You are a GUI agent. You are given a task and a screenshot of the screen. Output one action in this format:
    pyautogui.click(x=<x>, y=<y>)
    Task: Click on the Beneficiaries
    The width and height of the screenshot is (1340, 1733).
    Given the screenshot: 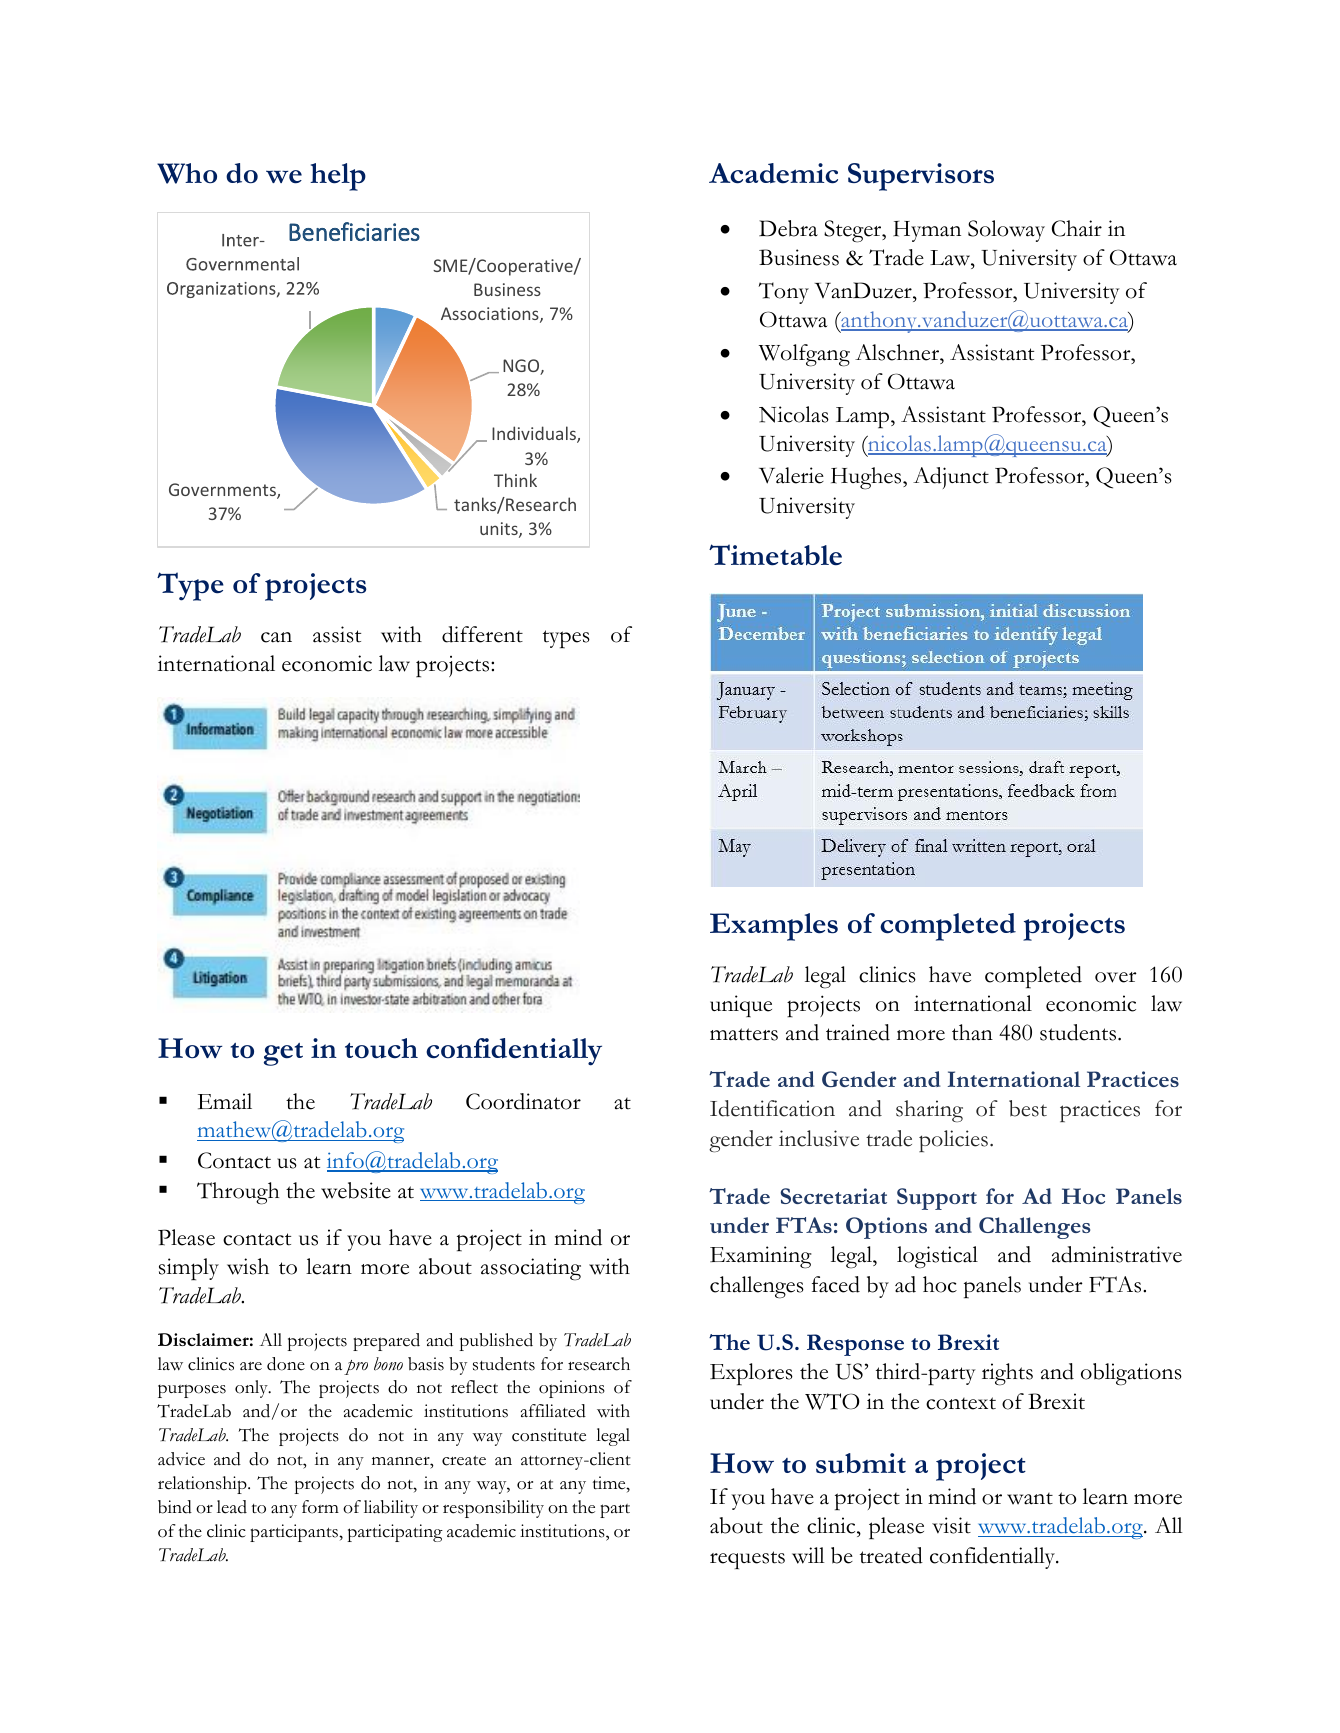 What is the action you would take?
    pyautogui.click(x=354, y=231)
